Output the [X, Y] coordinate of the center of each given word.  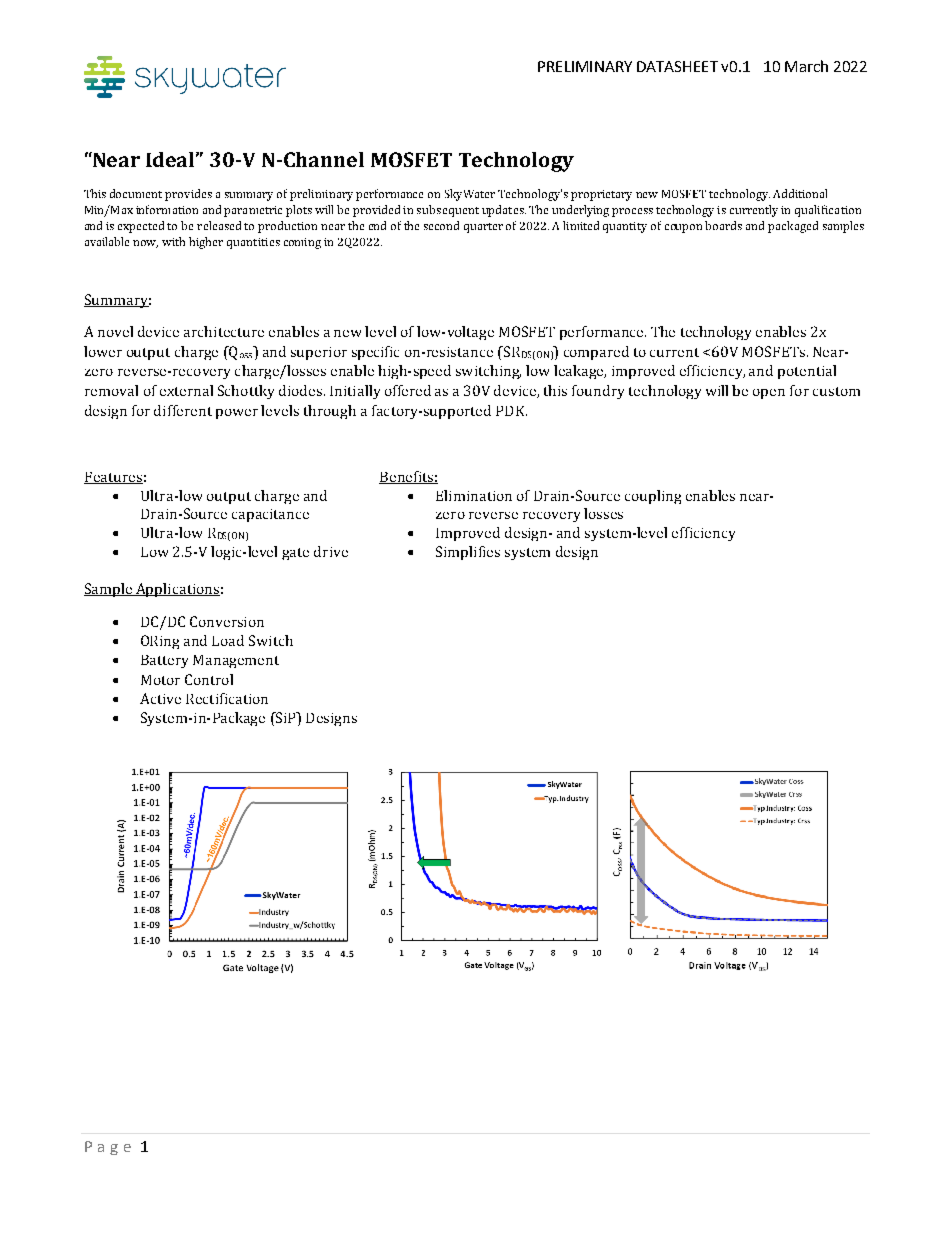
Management [236, 661]
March [806, 66]
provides [188, 195]
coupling [653, 497]
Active [160, 698]
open [769, 394]
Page [108, 1148]
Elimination [474, 495]
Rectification [227, 698]
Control [209, 679]
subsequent [448, 211]
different [183, 410]
